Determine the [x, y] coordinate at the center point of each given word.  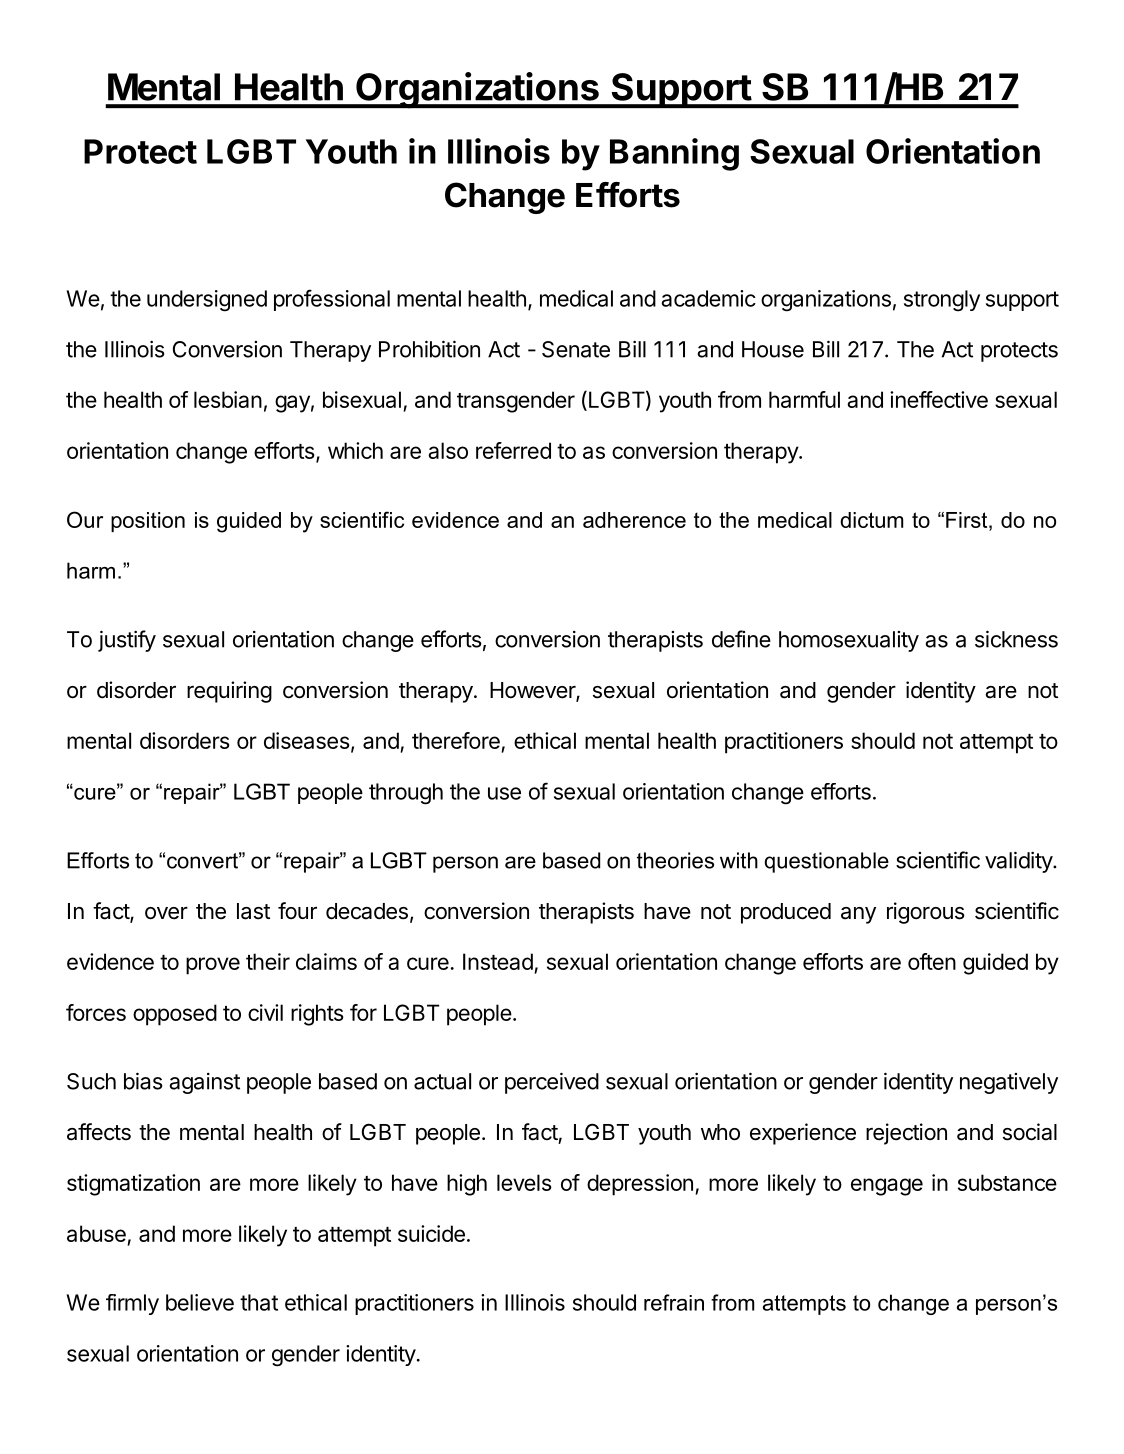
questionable [826, 862]
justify [127, 641]
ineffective [939, 399]
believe [200, 1302]
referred [513, 450]
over [166, 913]
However [533, 691]
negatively [1009, 1083]
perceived [552, 1083]
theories [675, 860]
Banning [674, 154]
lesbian [228, 399]
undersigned [207, 301]
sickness [1016, 639]
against [204, 1083]
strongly [942, 301]
